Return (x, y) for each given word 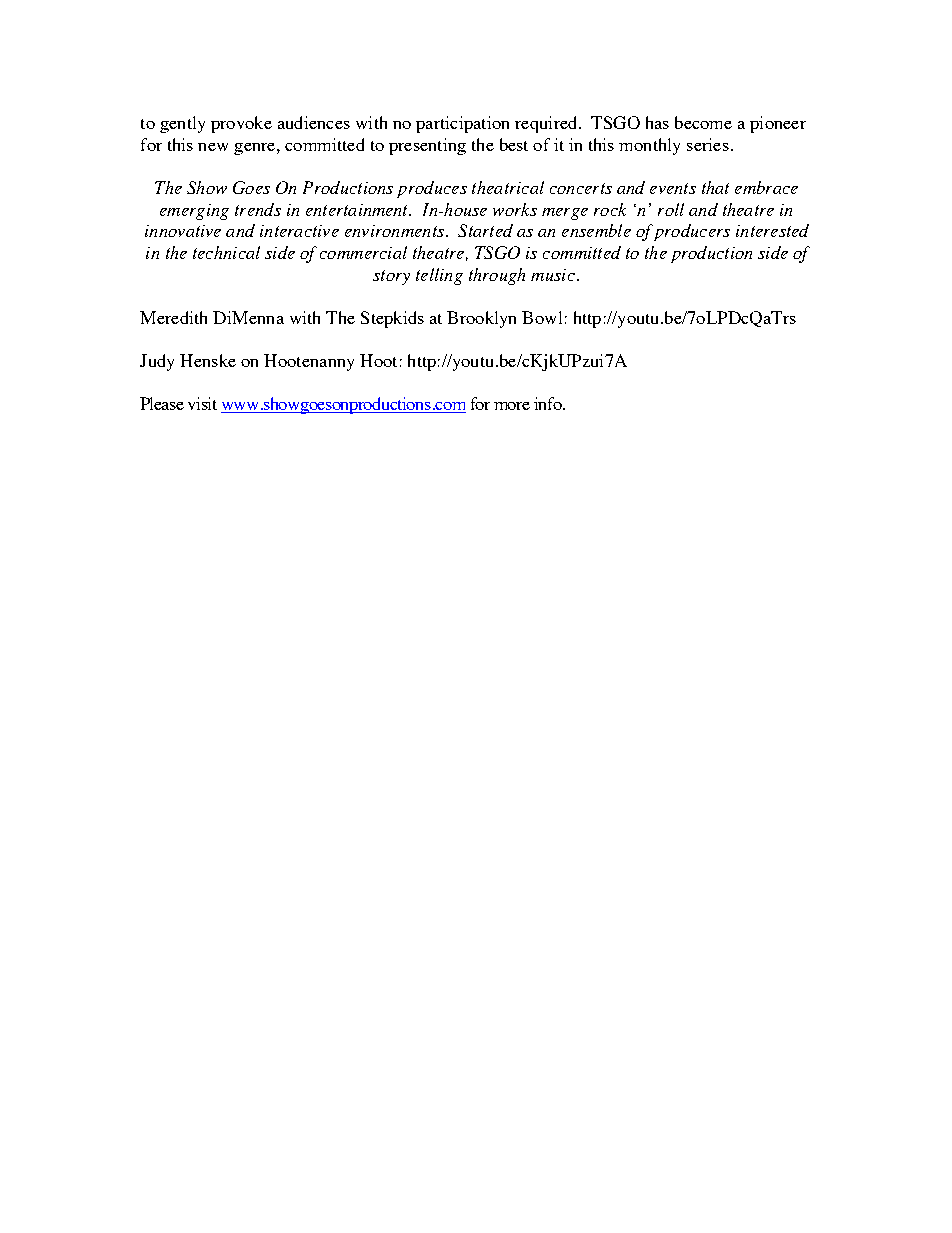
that (715, 187)
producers (692, 232)
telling (439, 276)
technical (226, 252)
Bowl (542, 317)
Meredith (173, 317)
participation (462, 124)
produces (432, 189)
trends (258, 209)
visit (202, 403)
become (703, 122)
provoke (241, 124)
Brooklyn (481, 319)
